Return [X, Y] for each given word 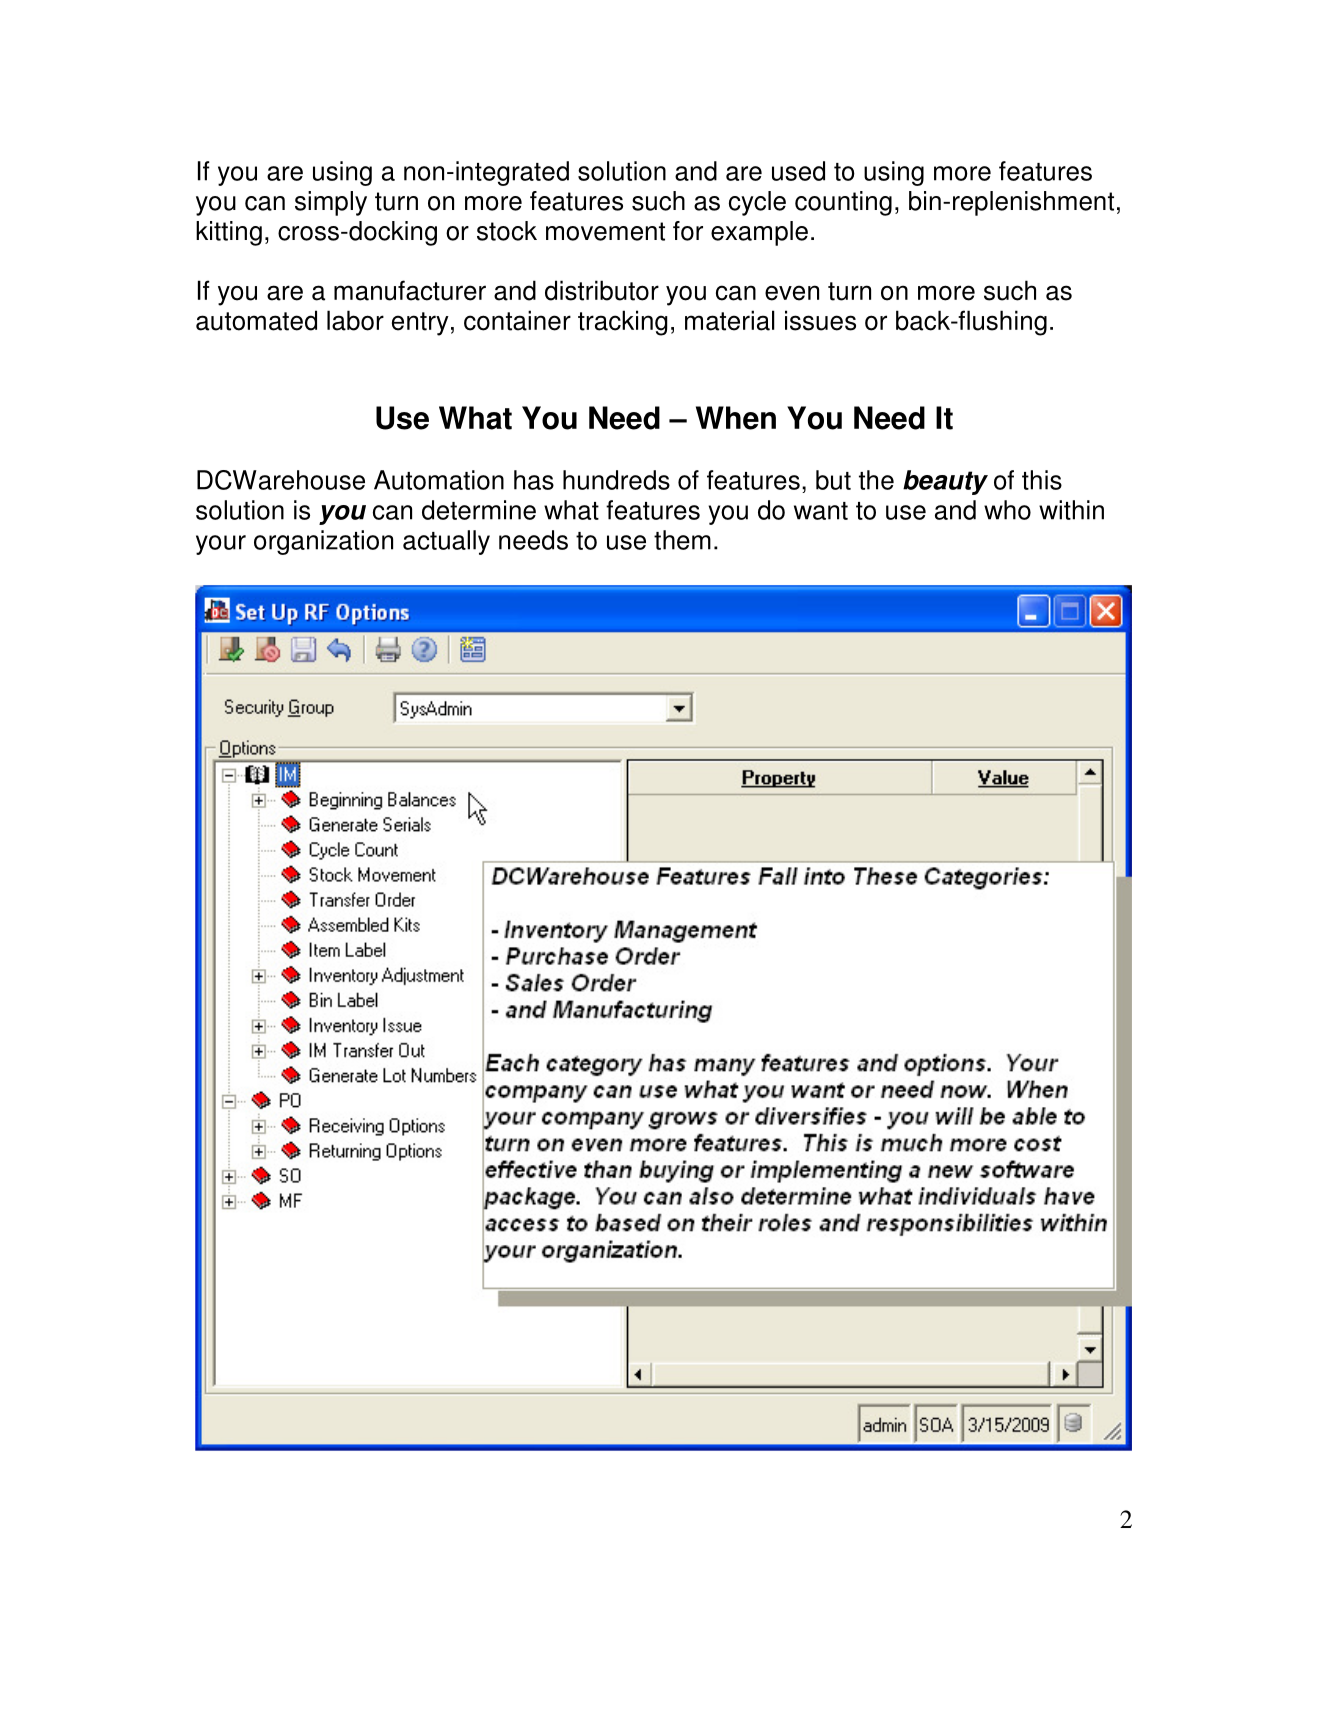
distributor [602, 290]
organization [323, 542]
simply [331, 203]
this [1042, 480]
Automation [439, 480]
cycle [757, 203]
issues [820, 320]
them [682, 540]
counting [843, 203]
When [736, 418]
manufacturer [410, 290]
